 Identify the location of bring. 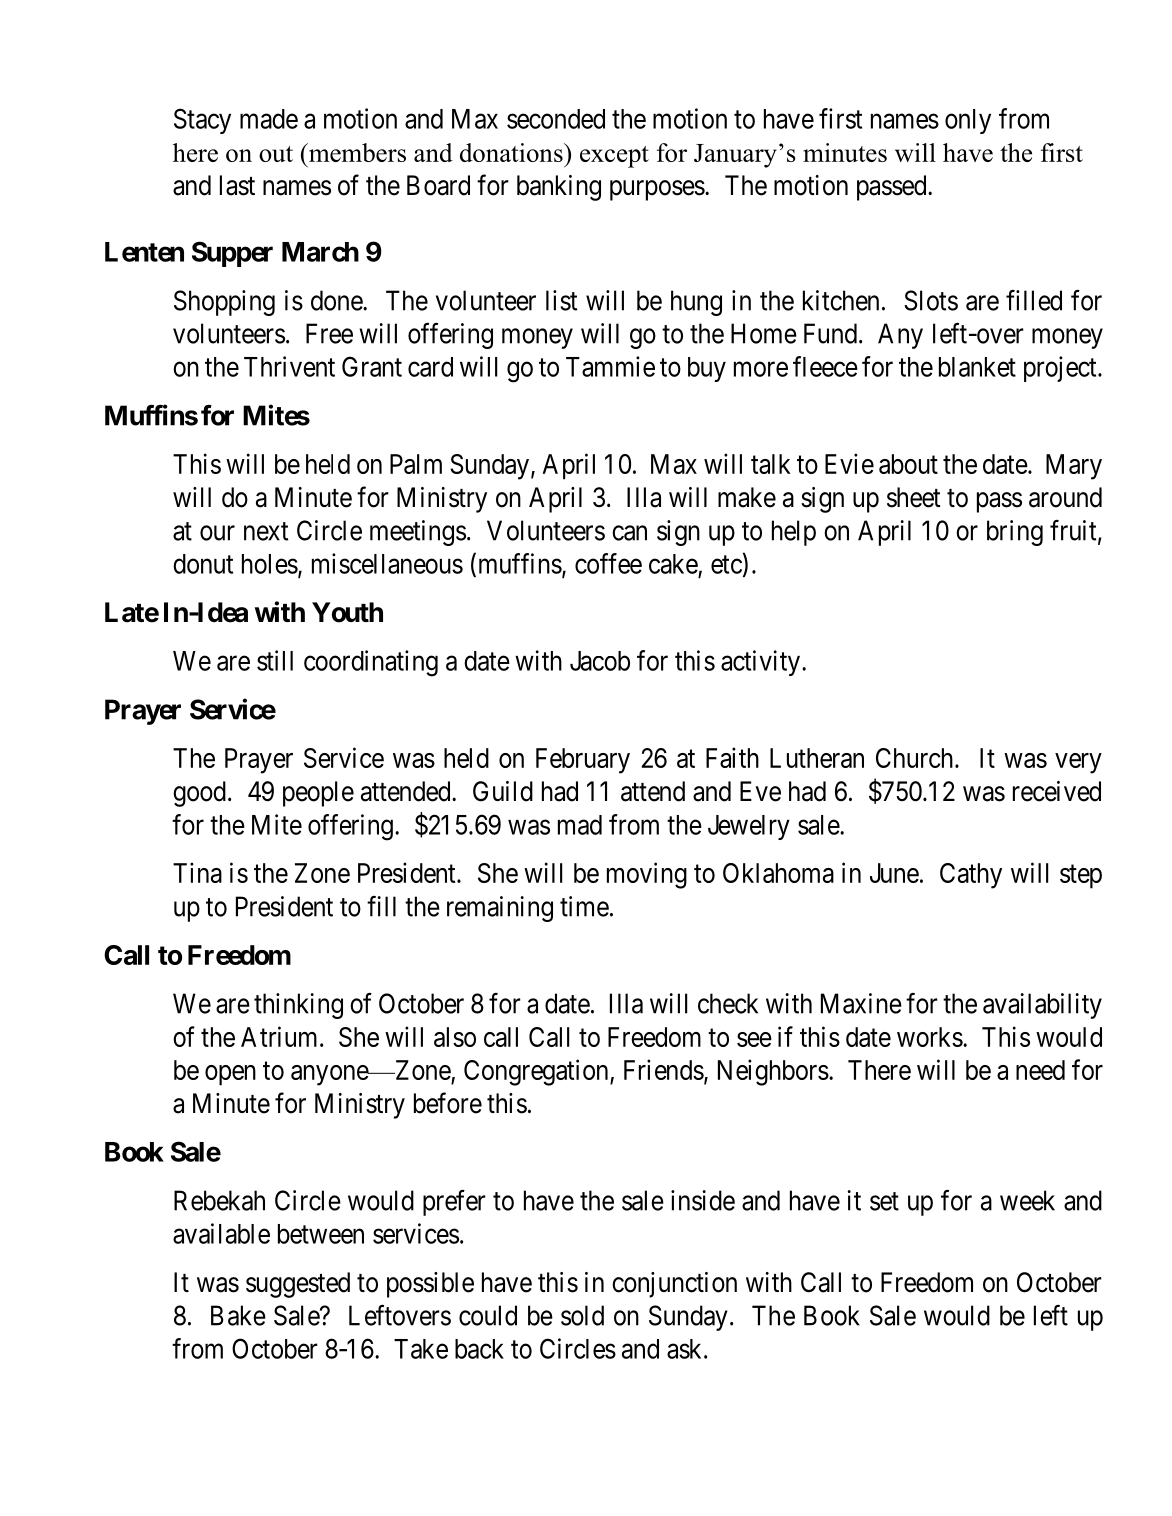
(1015, 533).
